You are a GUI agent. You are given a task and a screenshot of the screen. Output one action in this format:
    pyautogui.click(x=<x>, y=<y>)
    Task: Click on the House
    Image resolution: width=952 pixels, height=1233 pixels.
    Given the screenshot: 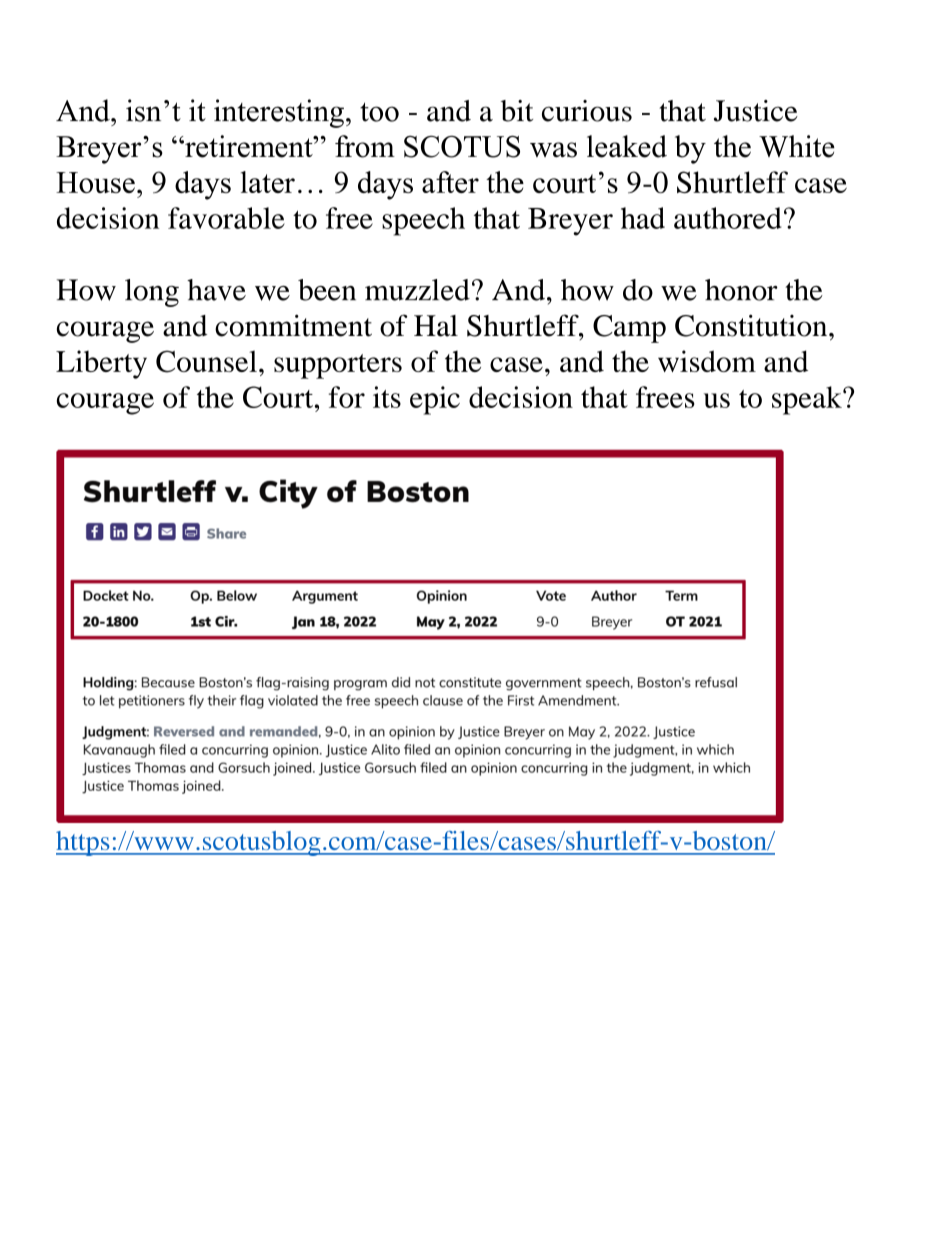 What is the action you would take?
    pyautogui.click(x=95, y=182)
